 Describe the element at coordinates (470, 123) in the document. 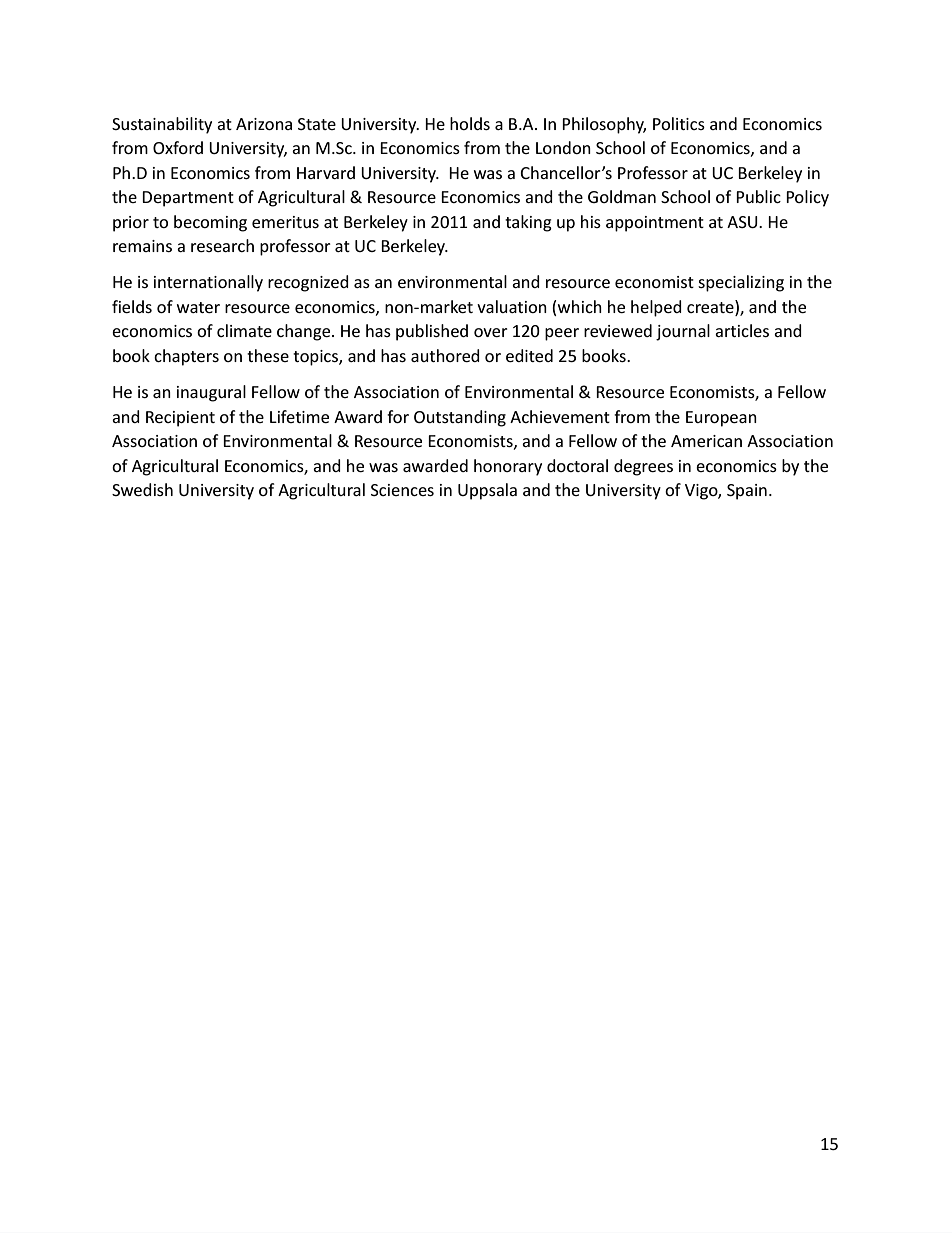

I see `holds` at that location.
